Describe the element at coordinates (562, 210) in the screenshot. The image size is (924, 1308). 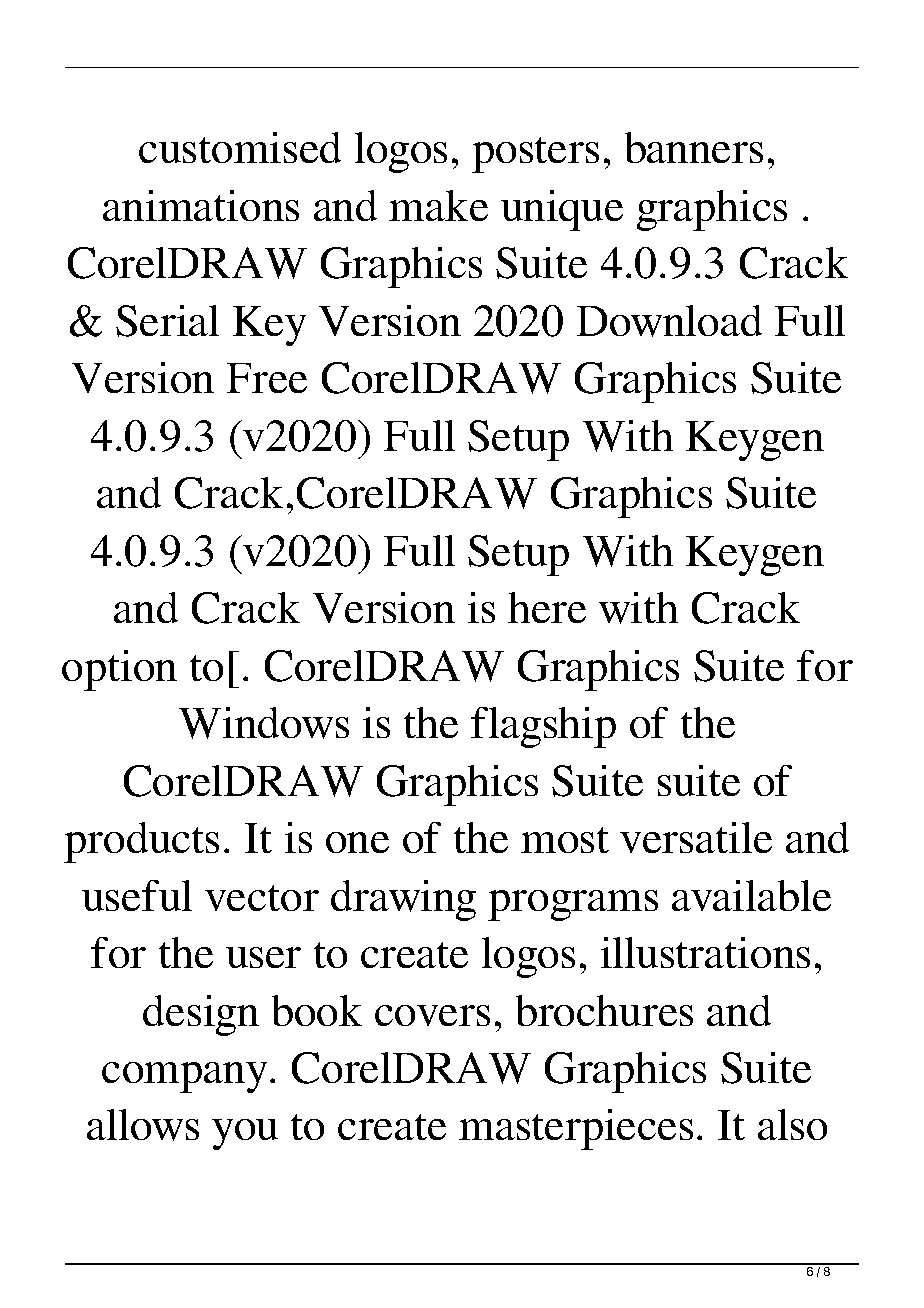
I see `unique` at that location.
